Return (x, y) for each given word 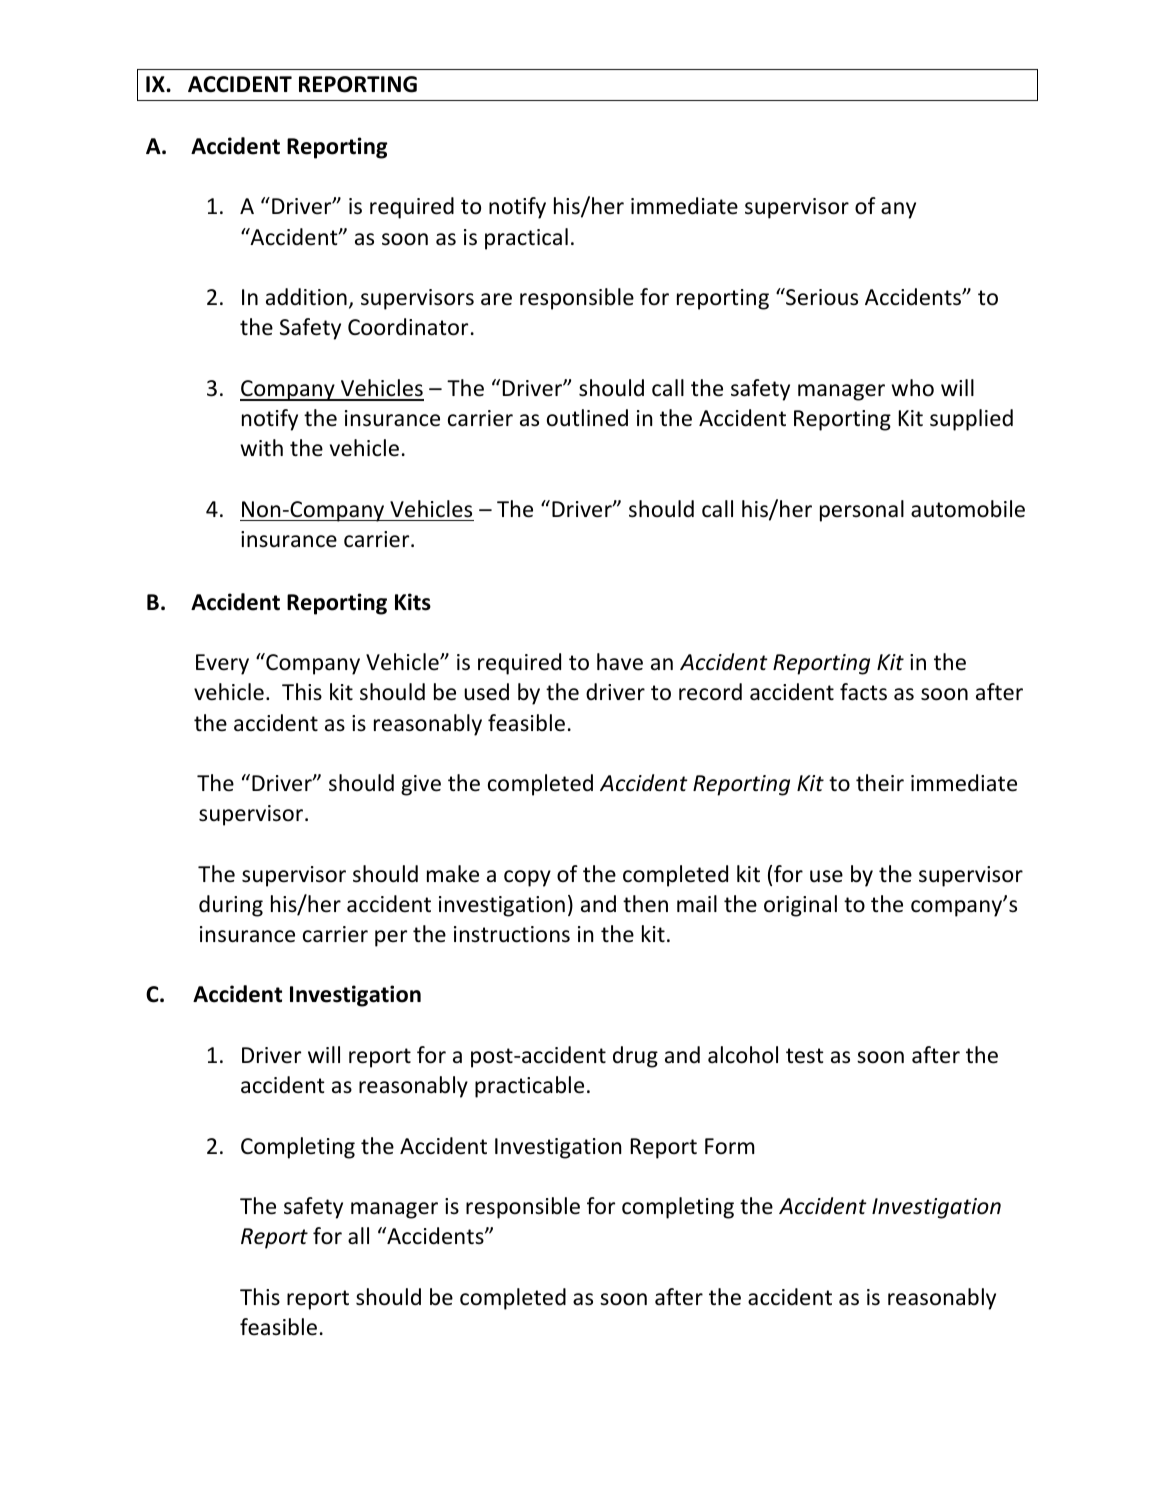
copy (527, 878)
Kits (413, 602)
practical (526, 239)
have (620, 662)
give (421, 785)
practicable (529, 1087)
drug (635, 1057)
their (880, 783)
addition (306, 297)
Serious (821, 297)
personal (862, 511)
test (805, 1056)
